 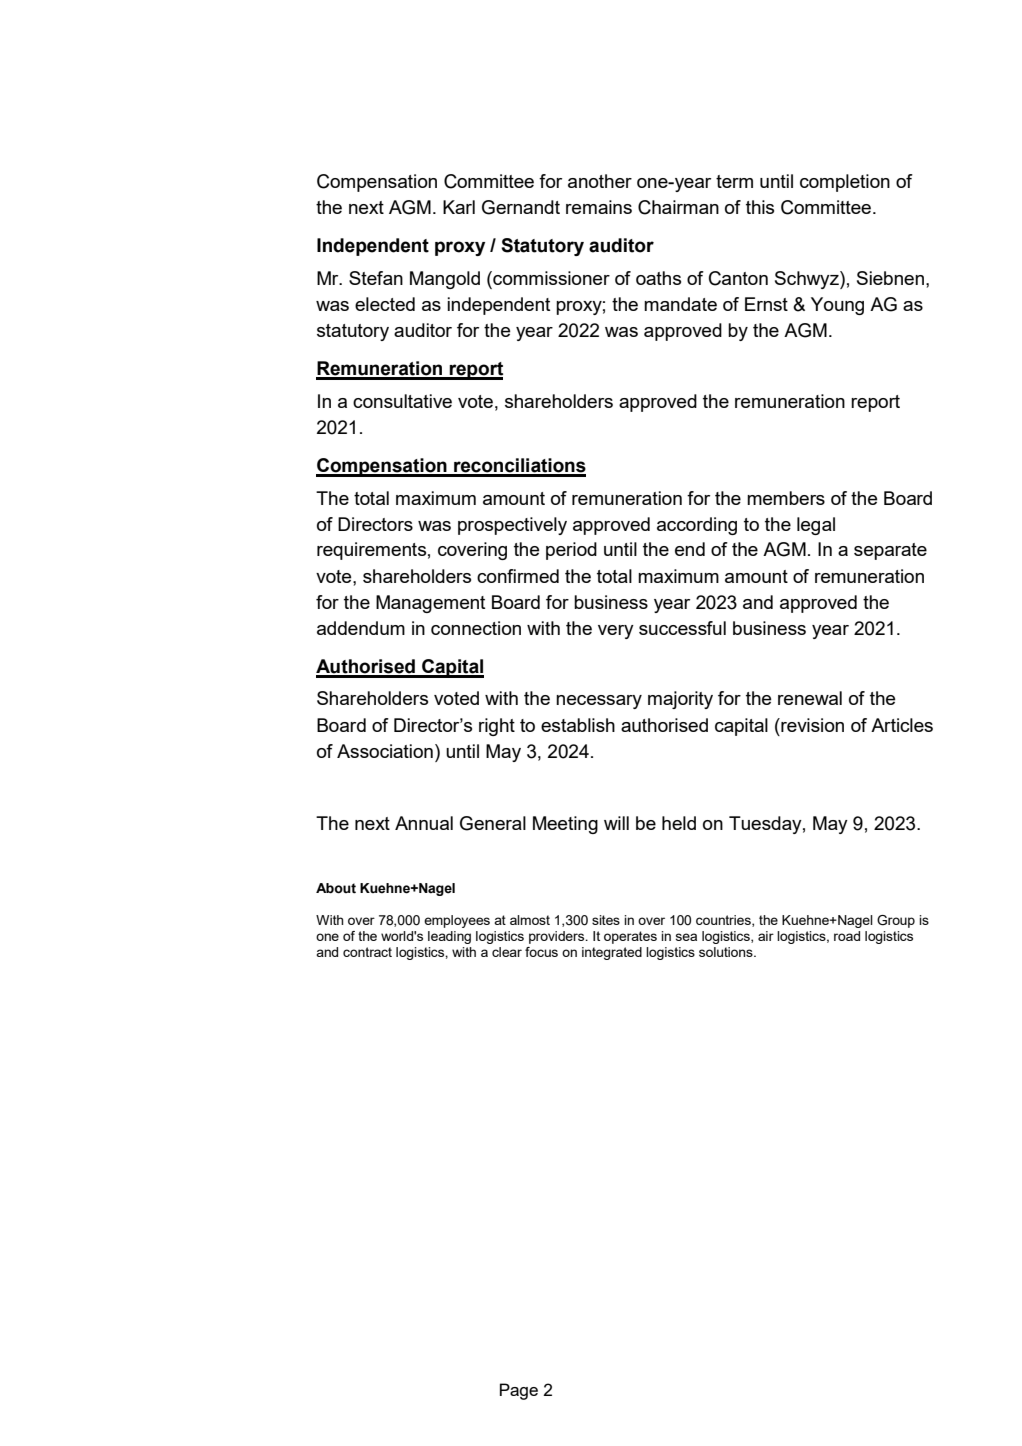 What do you see at coordinates (727, 952) in the screenshot?
I see `solutions` at bounding box center [727, 952].
